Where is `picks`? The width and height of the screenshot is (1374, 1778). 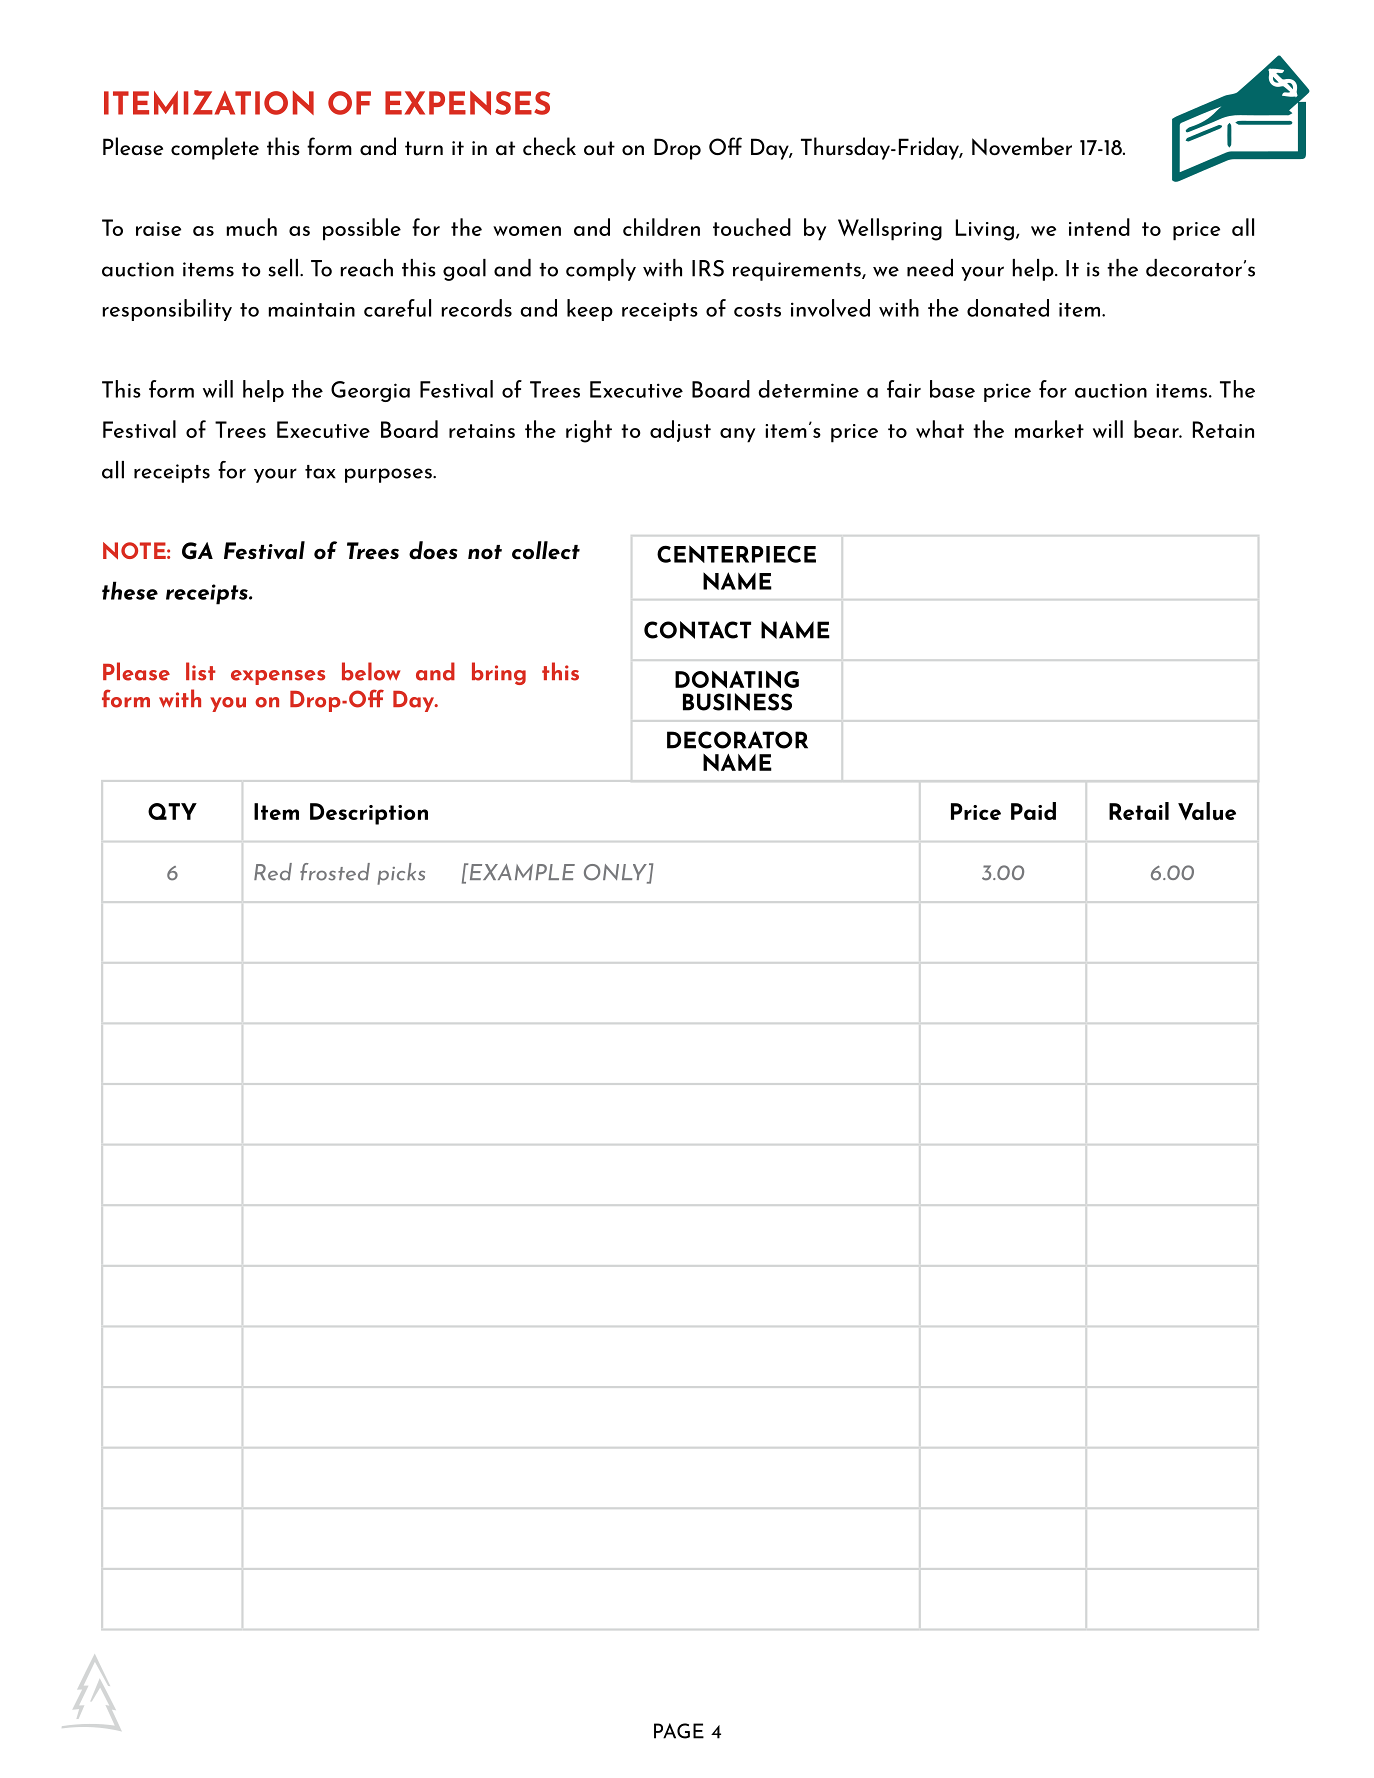 picks is located at coordinates (401, 874).
